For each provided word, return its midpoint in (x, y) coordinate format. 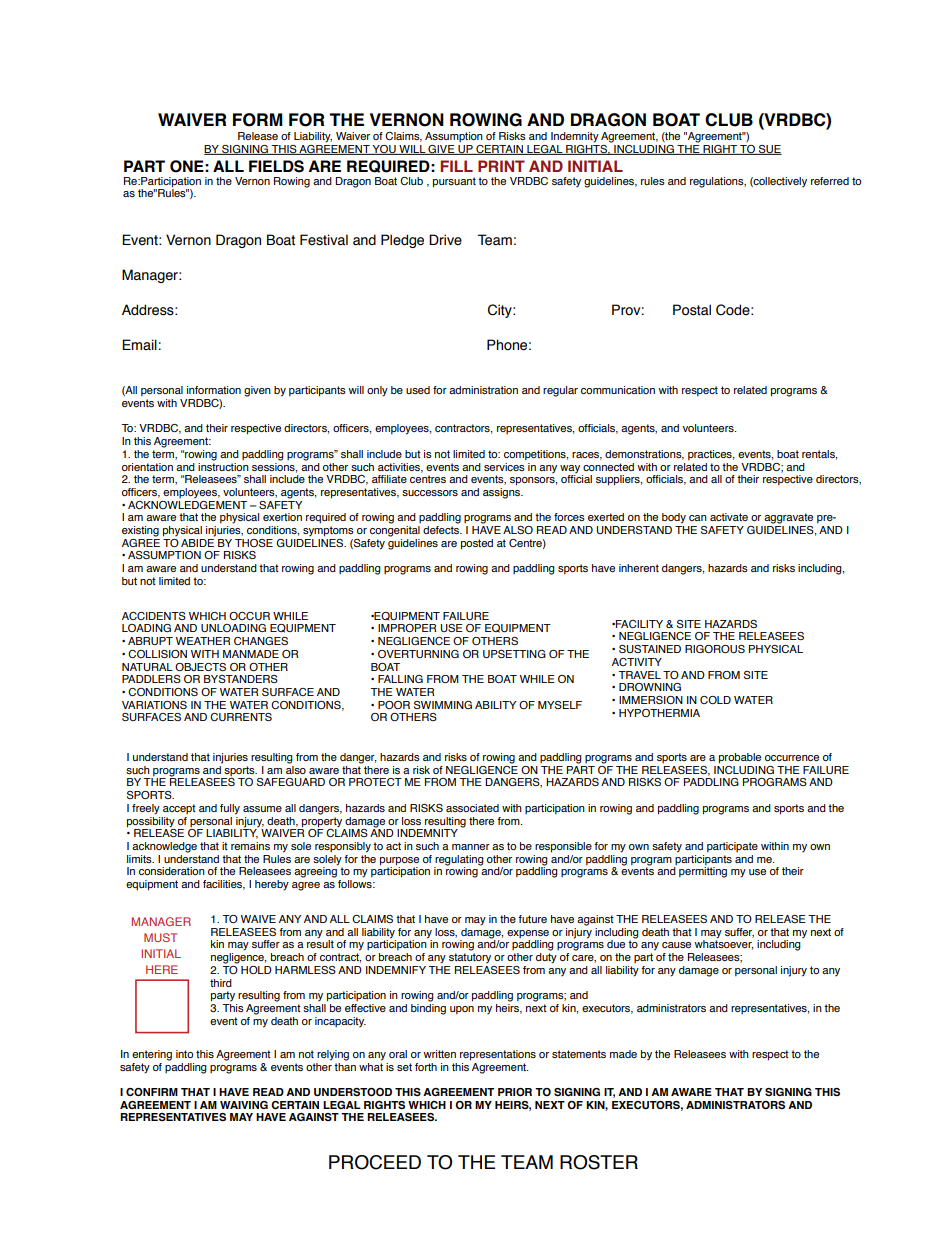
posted (477, 544)
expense (528, 934)
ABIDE (198, 541)
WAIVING (244, 1105)
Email (140, 344)
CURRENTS (241, 717)
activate (729, 517)
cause (676, 945)
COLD (715, 700)
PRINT (501, 166)
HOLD (256, 970)
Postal (692, 310)
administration (483, 390)
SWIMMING (443, 705)
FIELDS (276, 166)
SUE (769, 150)
